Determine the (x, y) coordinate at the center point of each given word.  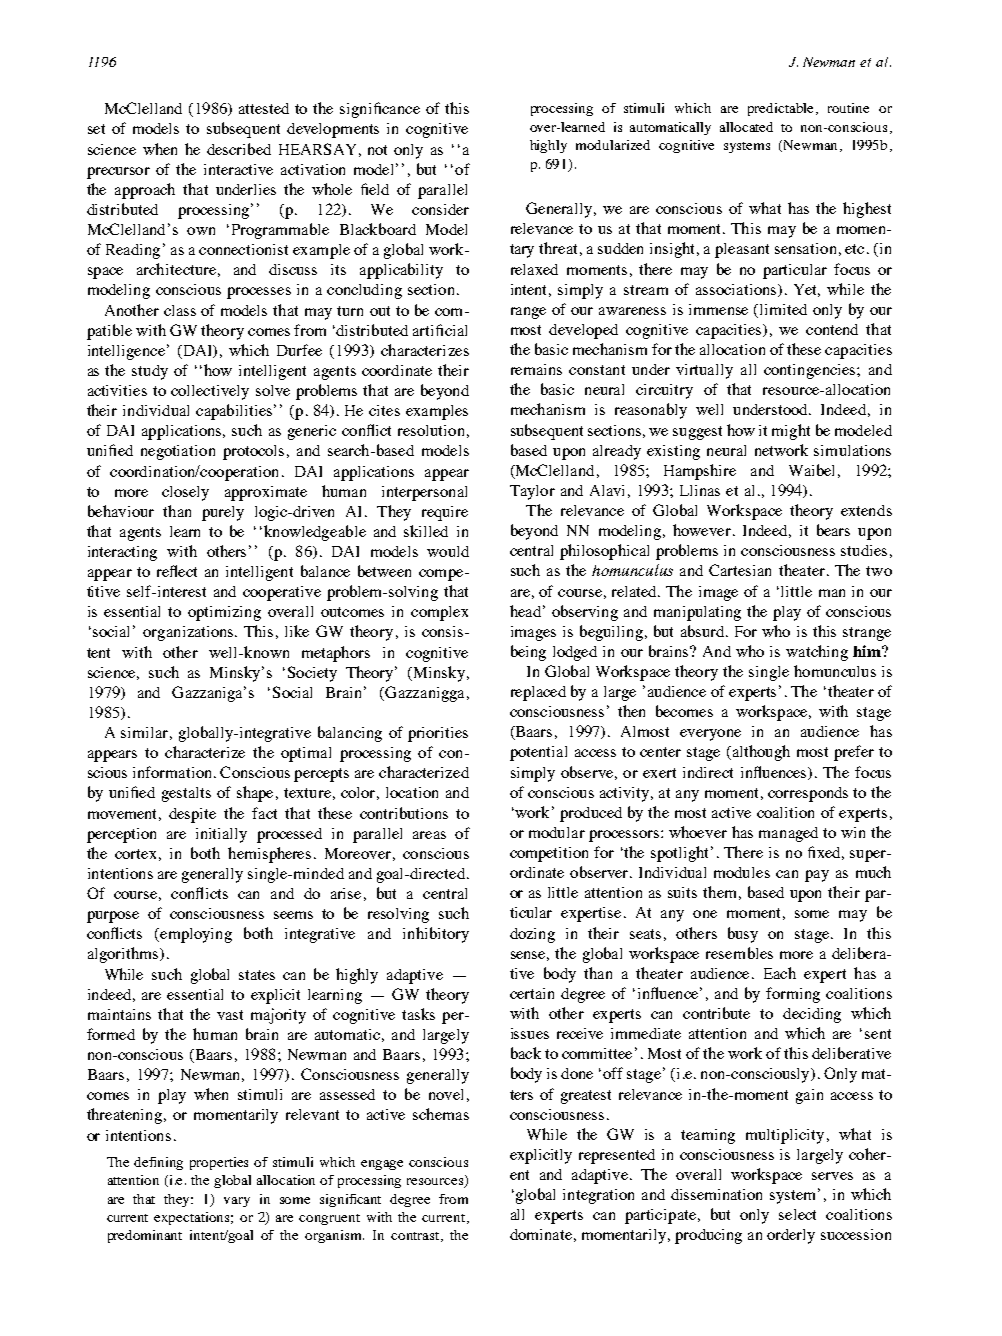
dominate (541, 1234)
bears (833, 530)
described (239, 149)
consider (440, 209)
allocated (746, 127)
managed (788, 834)
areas (429, 835)
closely (185, 493)
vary (237, 1202)
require (445, 513)
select (797, 1214)
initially (221, 835)
